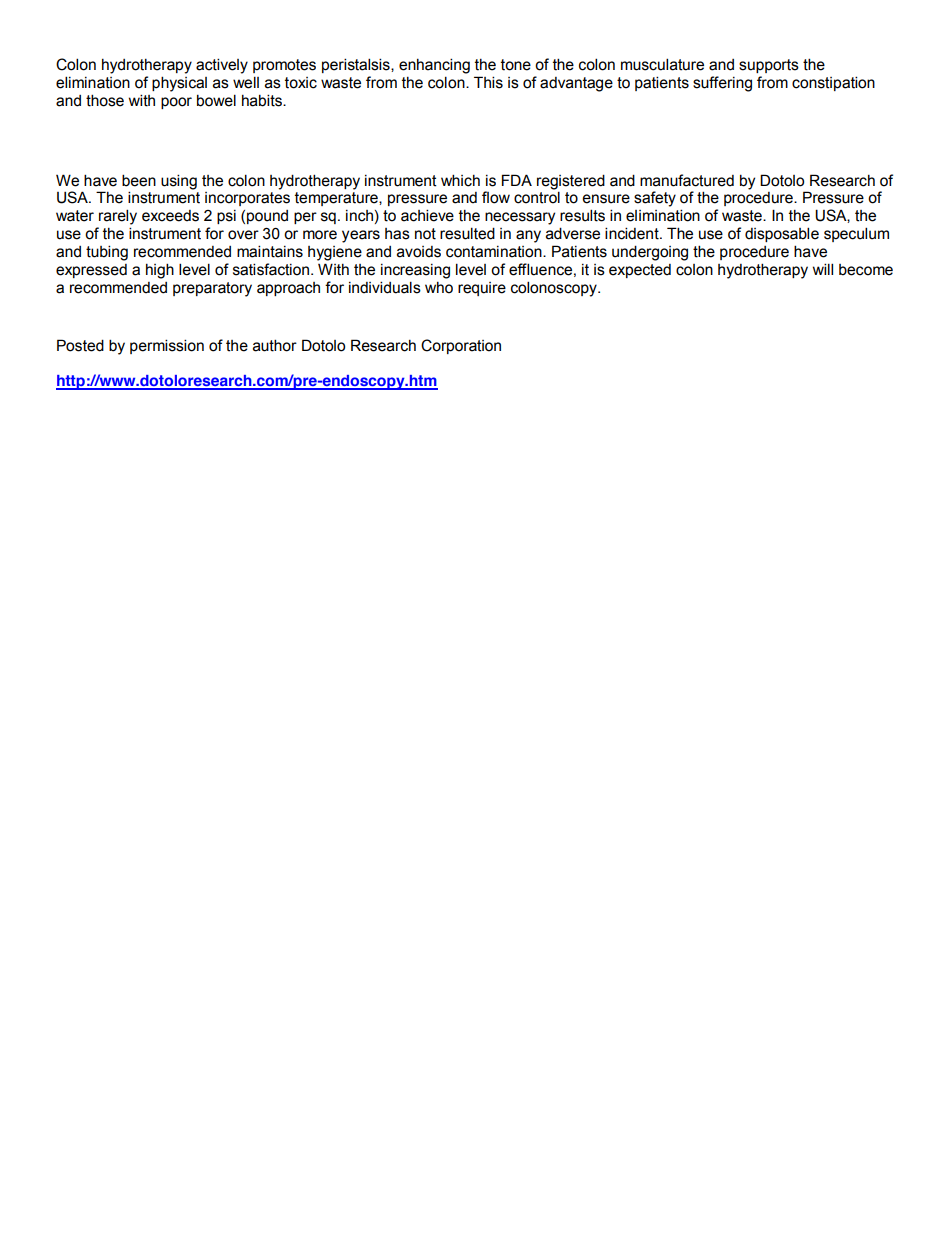 The width and height of the screenshot is (952, 1233). Describe the element at coordinates (179, 84) in the screenshot. I see `physical` at that location.
